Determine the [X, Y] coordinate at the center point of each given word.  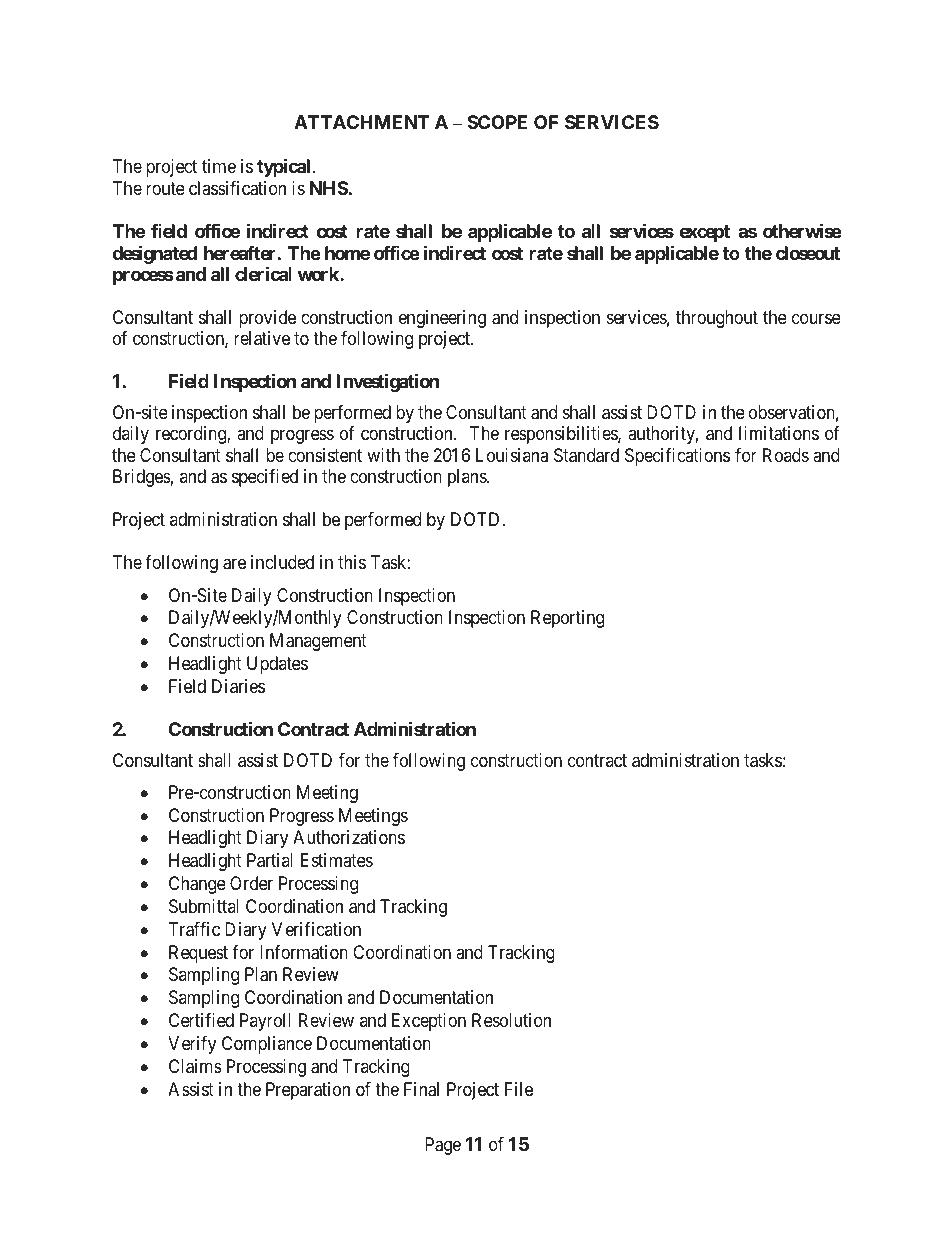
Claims [195, 1066]
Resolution [511, 1020]
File [519, 1089]
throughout [717, 319]
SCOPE [497, 122]
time [219, 166]
